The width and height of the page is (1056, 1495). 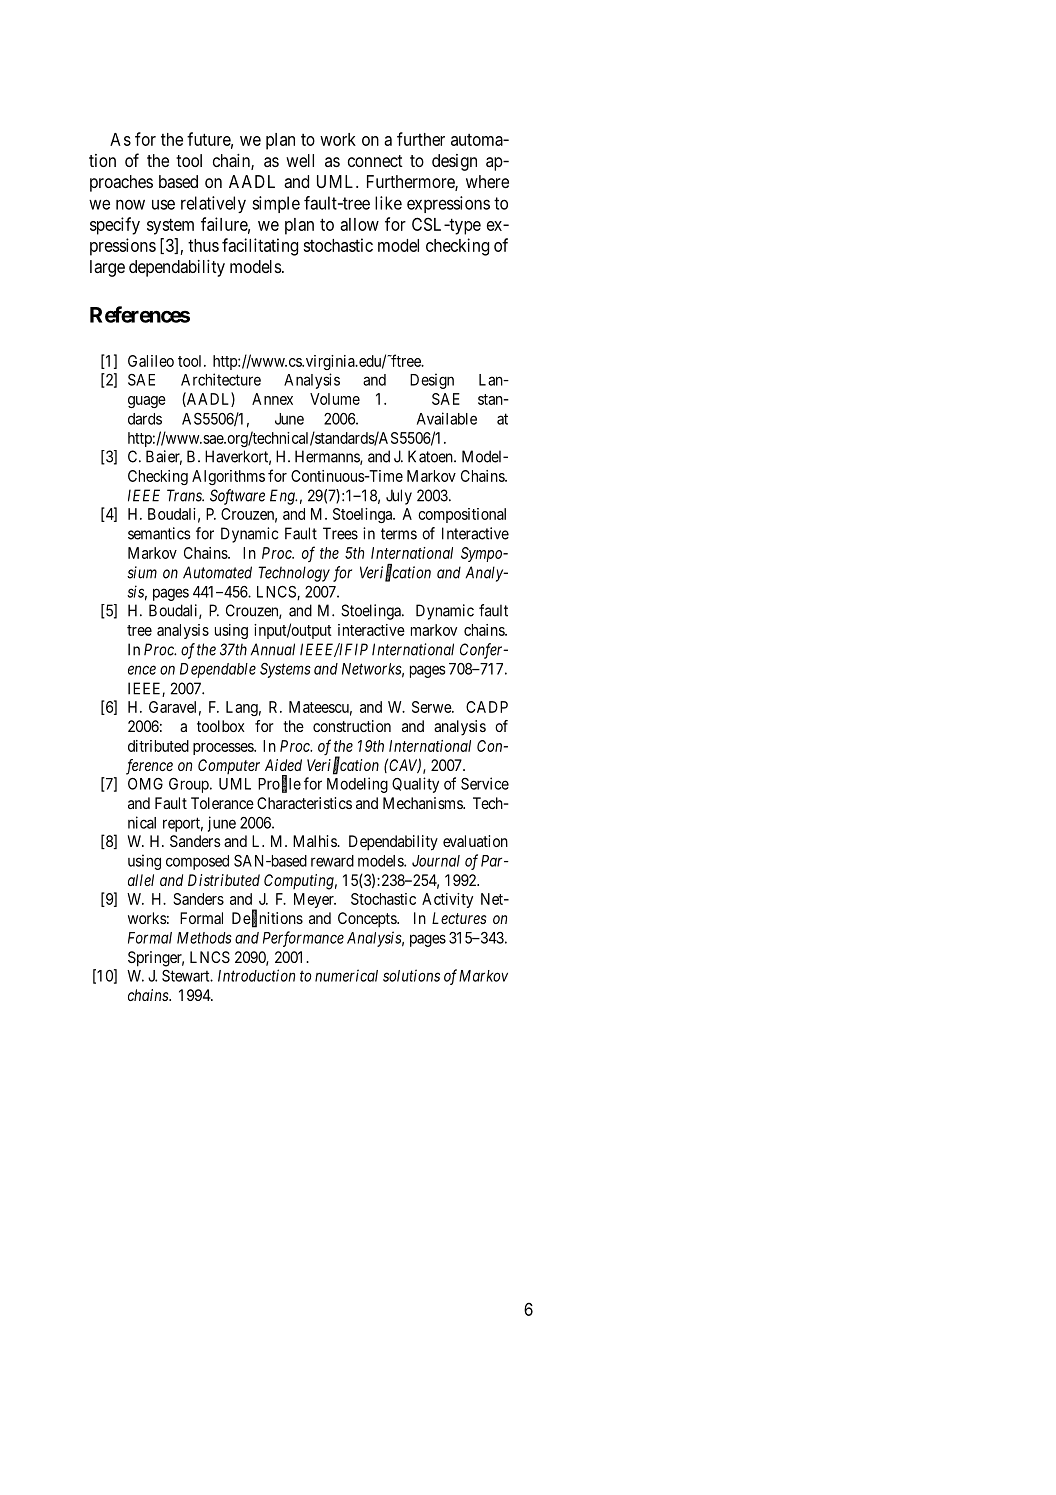 I want to click on where, so click(x=487, y=181).
